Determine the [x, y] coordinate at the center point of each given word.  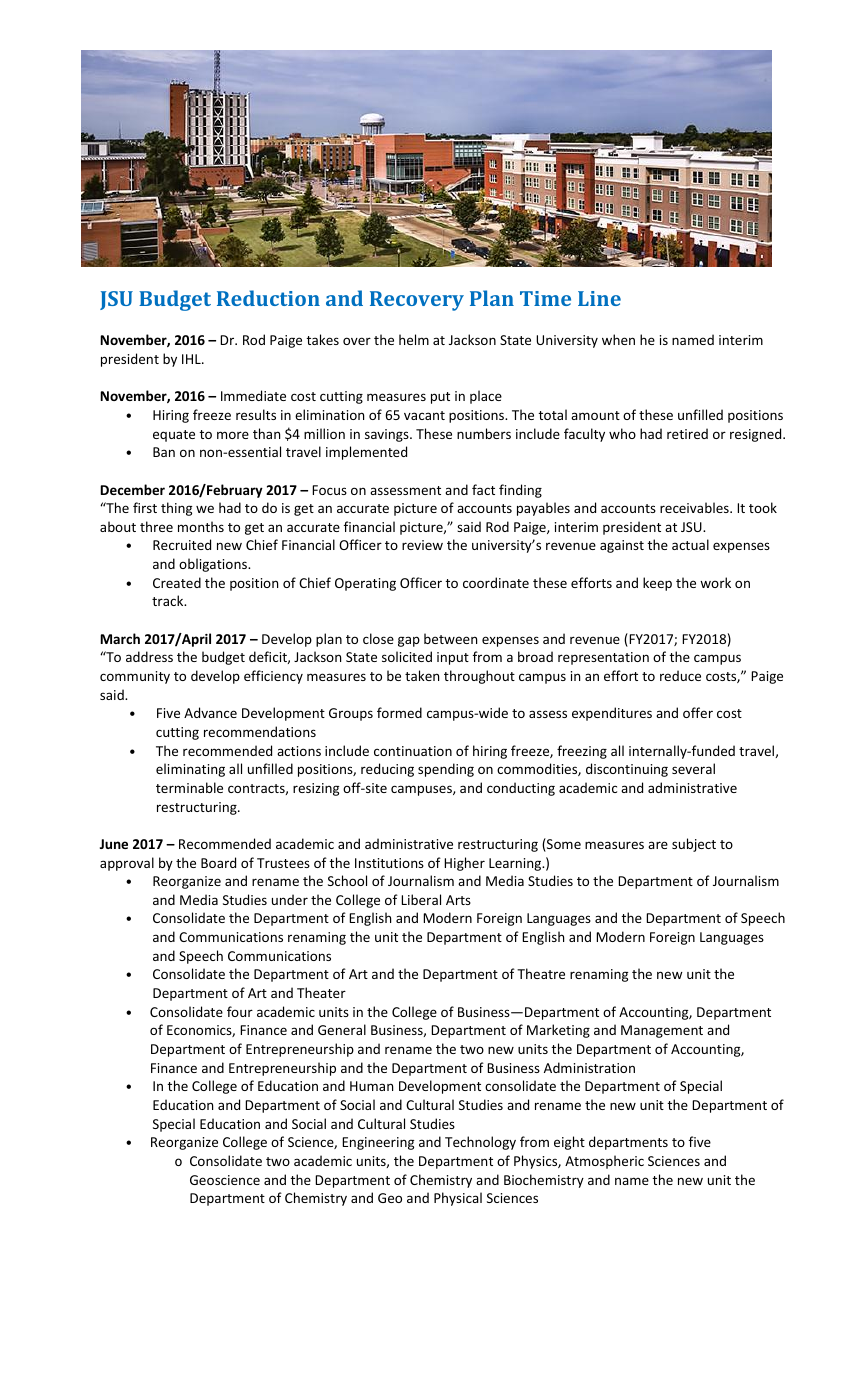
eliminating [190, 770]
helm [414, 339]
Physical [458, 1199]
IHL [192, 359]
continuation [413, 751]
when [618, 339]
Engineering [378, 1143]
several [693, 768]
